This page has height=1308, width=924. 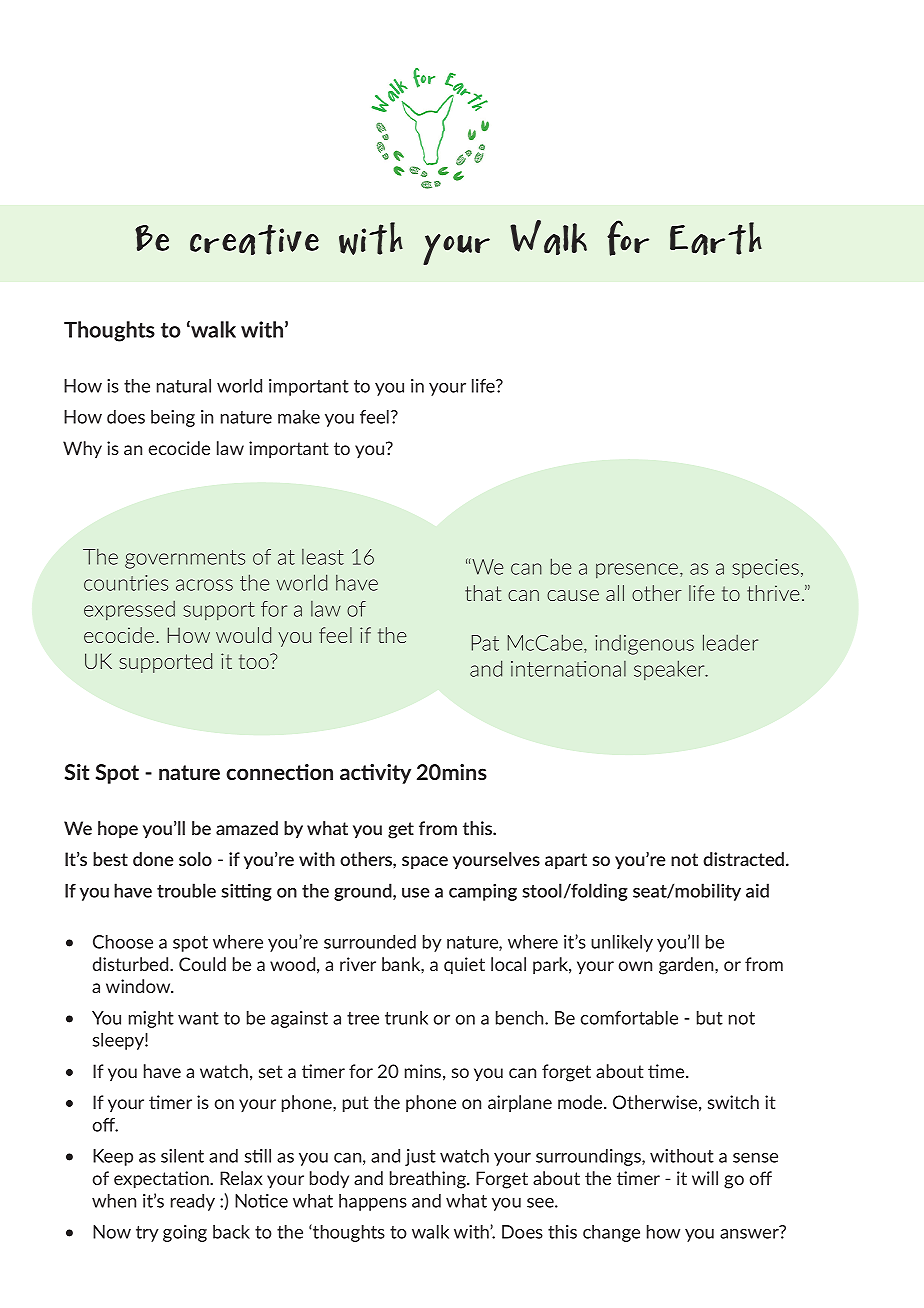 What do you see at coordinates (153, 859) in the page?
I see `done` at bounding box center [153, 859].
